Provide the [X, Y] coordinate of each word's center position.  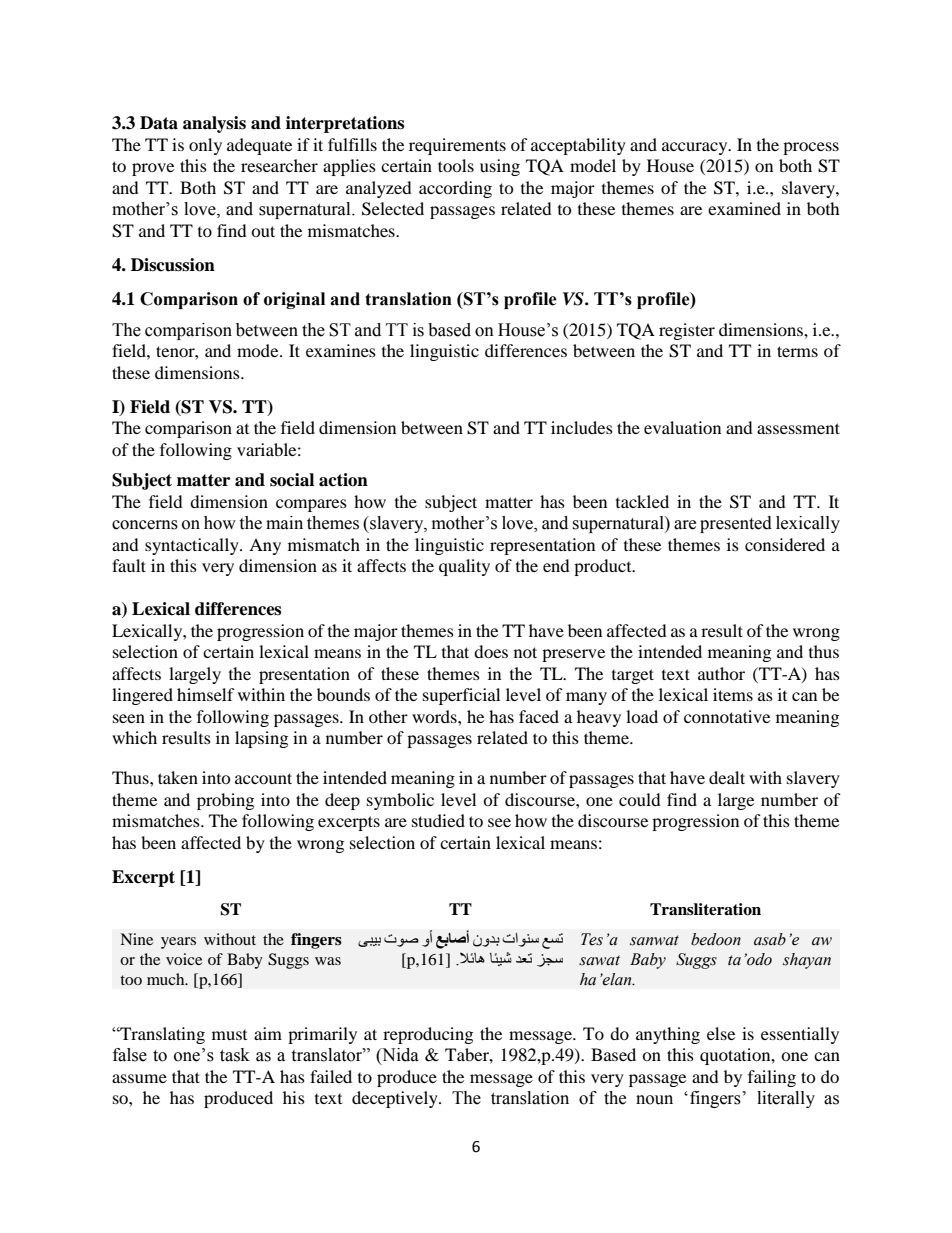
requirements [457, 146]
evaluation [682, 427]
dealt [727, 777]
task [235, 1055]
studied [438, 820]
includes [582, 427]
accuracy [696, 148]
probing [225, 801]
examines [341, 350]
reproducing [428, 1035]
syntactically [193, 546]
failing [772, 1078]
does [491, 651]
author [721, 673]
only [205, 146]
